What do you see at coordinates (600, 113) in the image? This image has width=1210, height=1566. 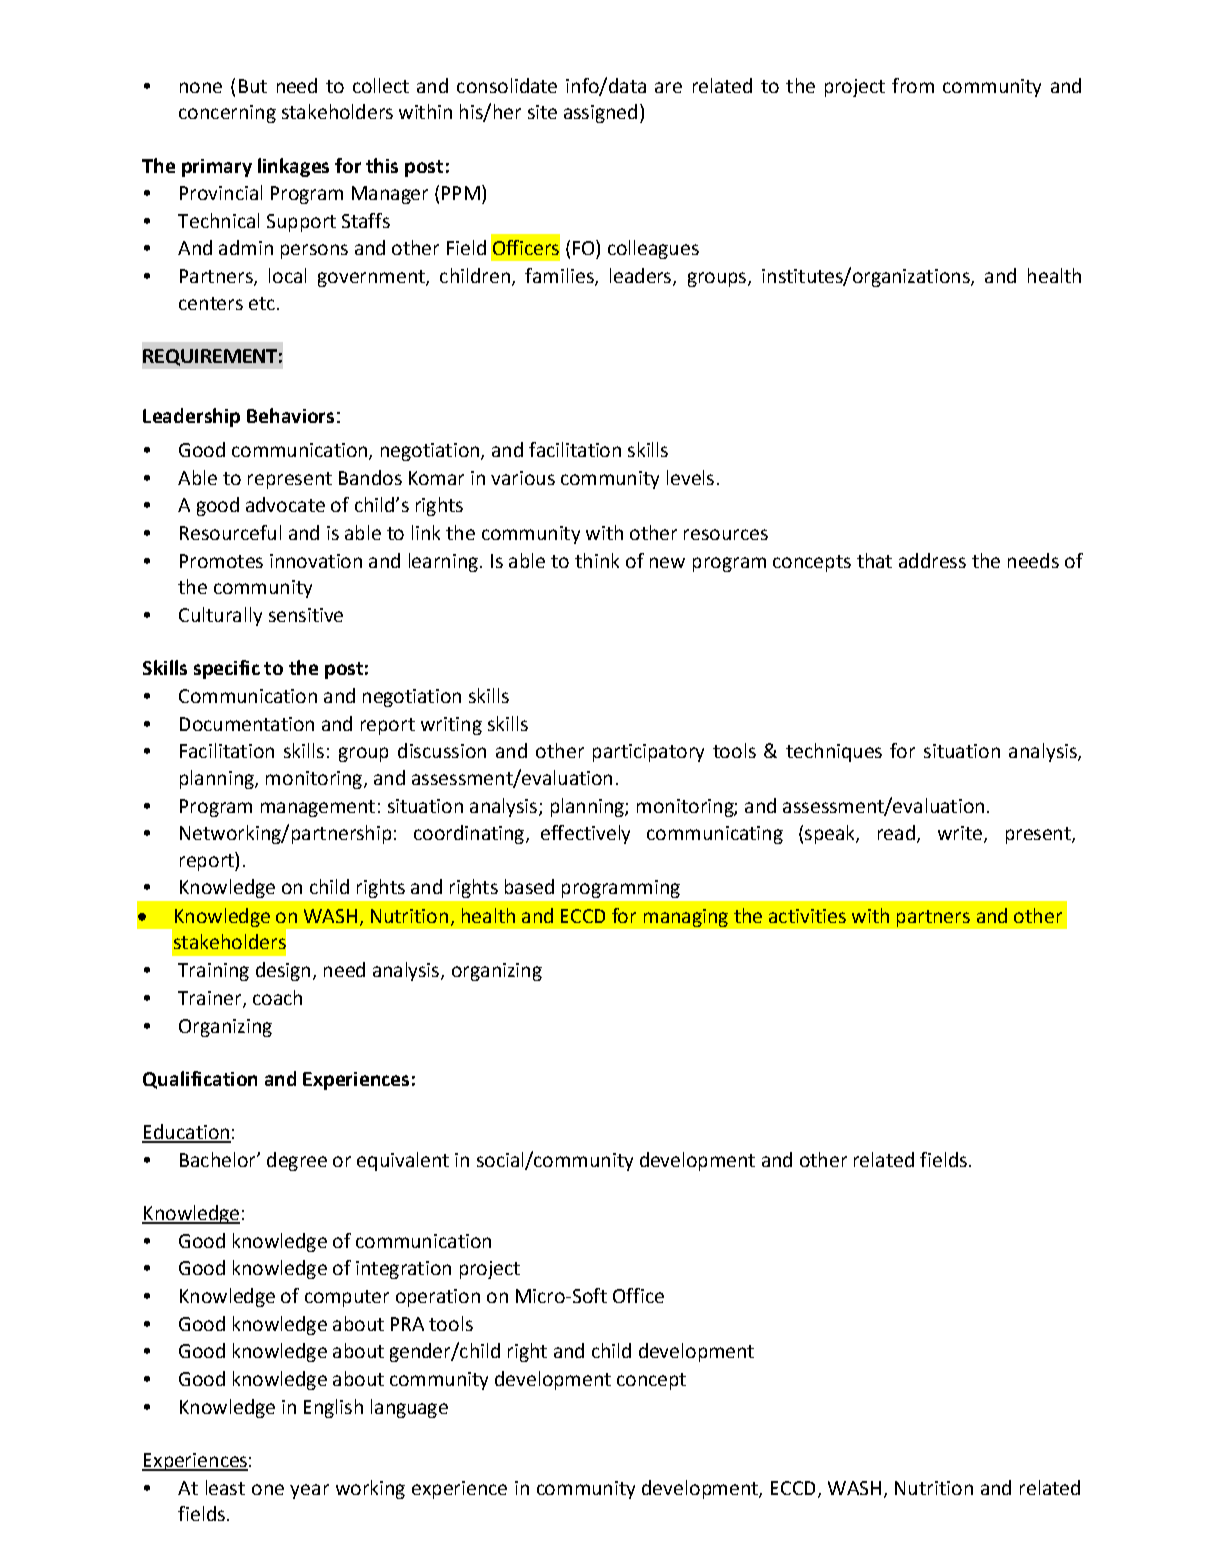 I see `assigned` at bounding box center [600, 113].
